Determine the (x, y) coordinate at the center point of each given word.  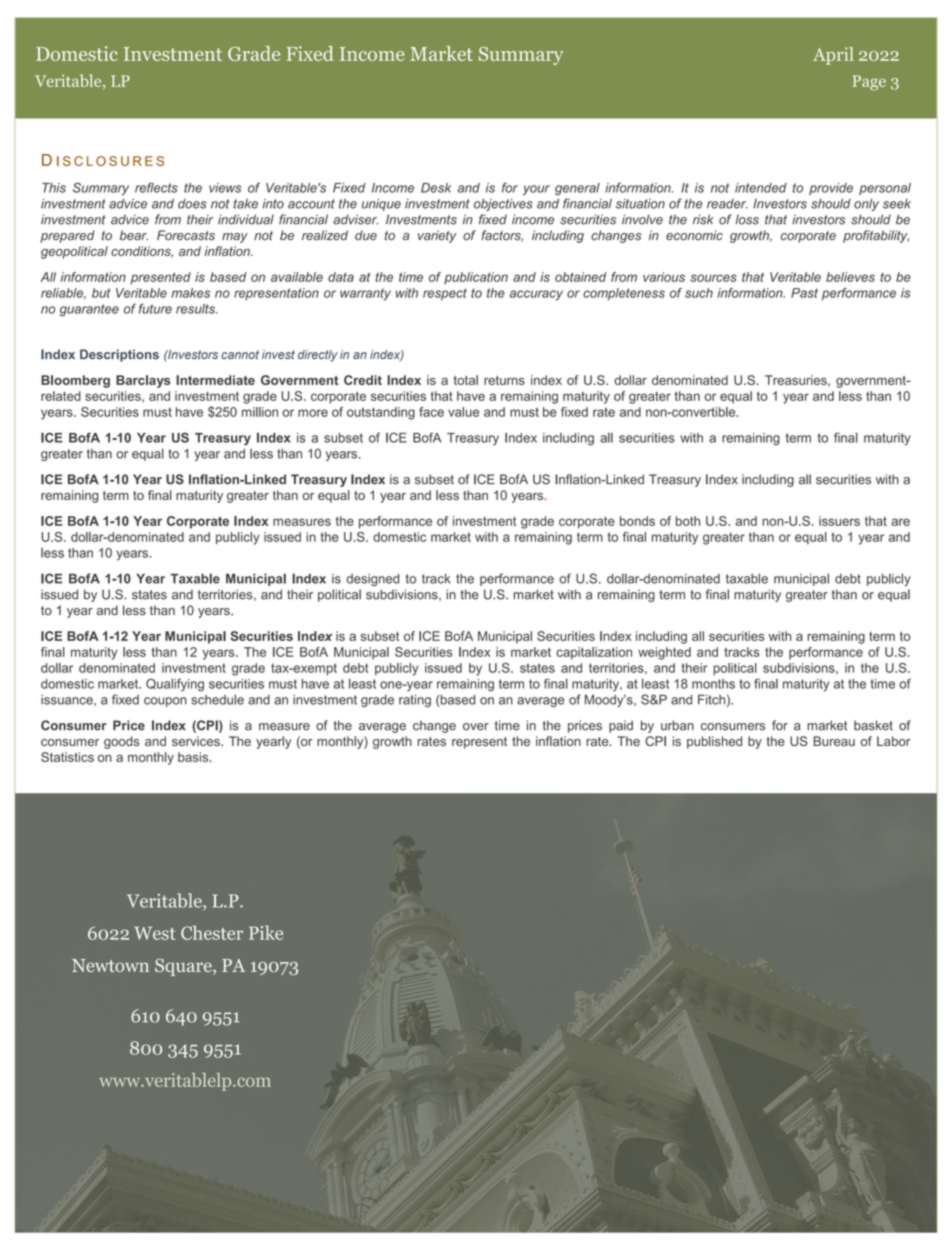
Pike (266, 932)
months (713, 684)
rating (415, 701)
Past (804, 293)
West (154, 933)
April (833, 56)
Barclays (143, 381)
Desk (436, 188)
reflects (156, 187)
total (465, 380)
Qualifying (175, 685)
